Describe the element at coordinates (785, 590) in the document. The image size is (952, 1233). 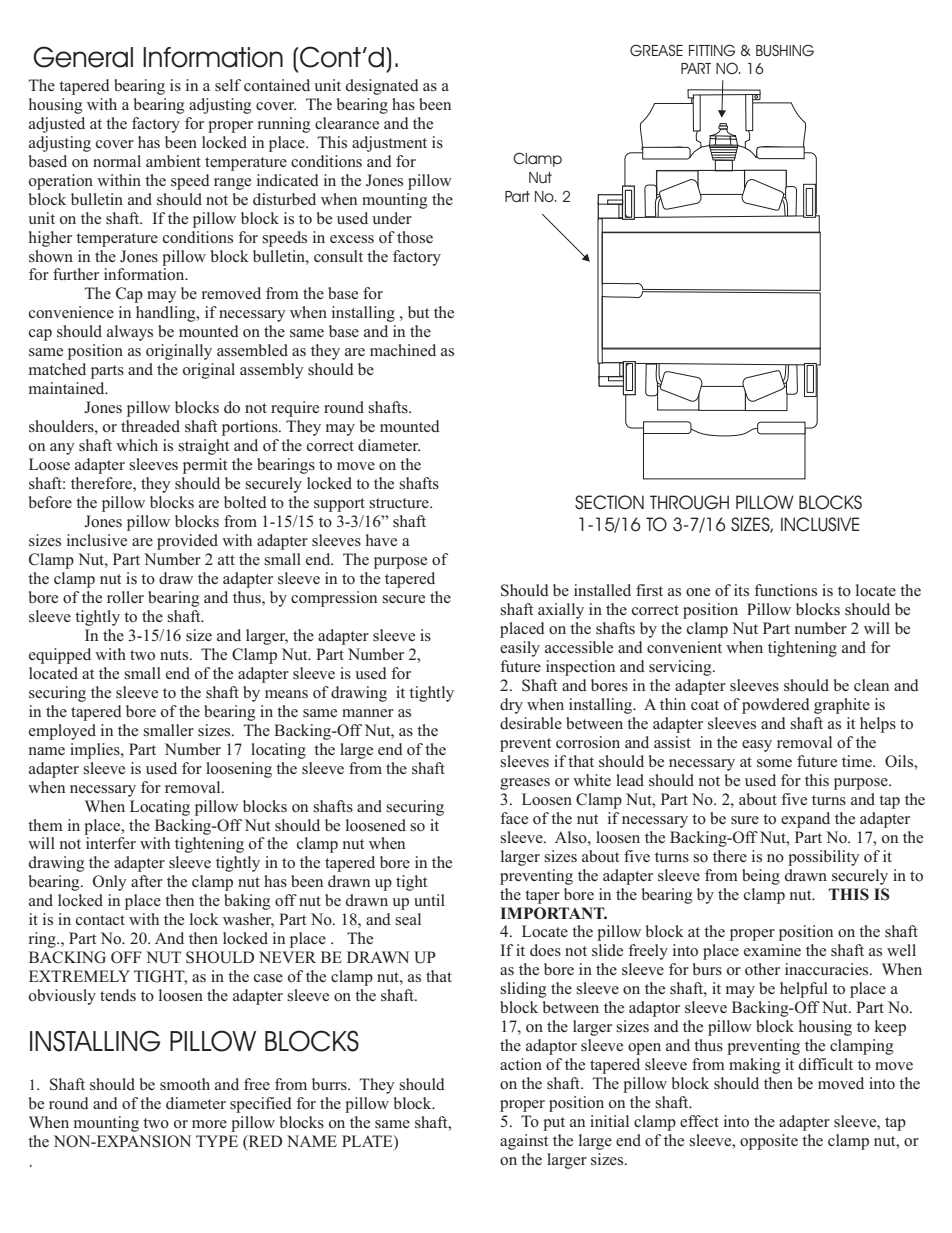
I see `functions` at that location.
